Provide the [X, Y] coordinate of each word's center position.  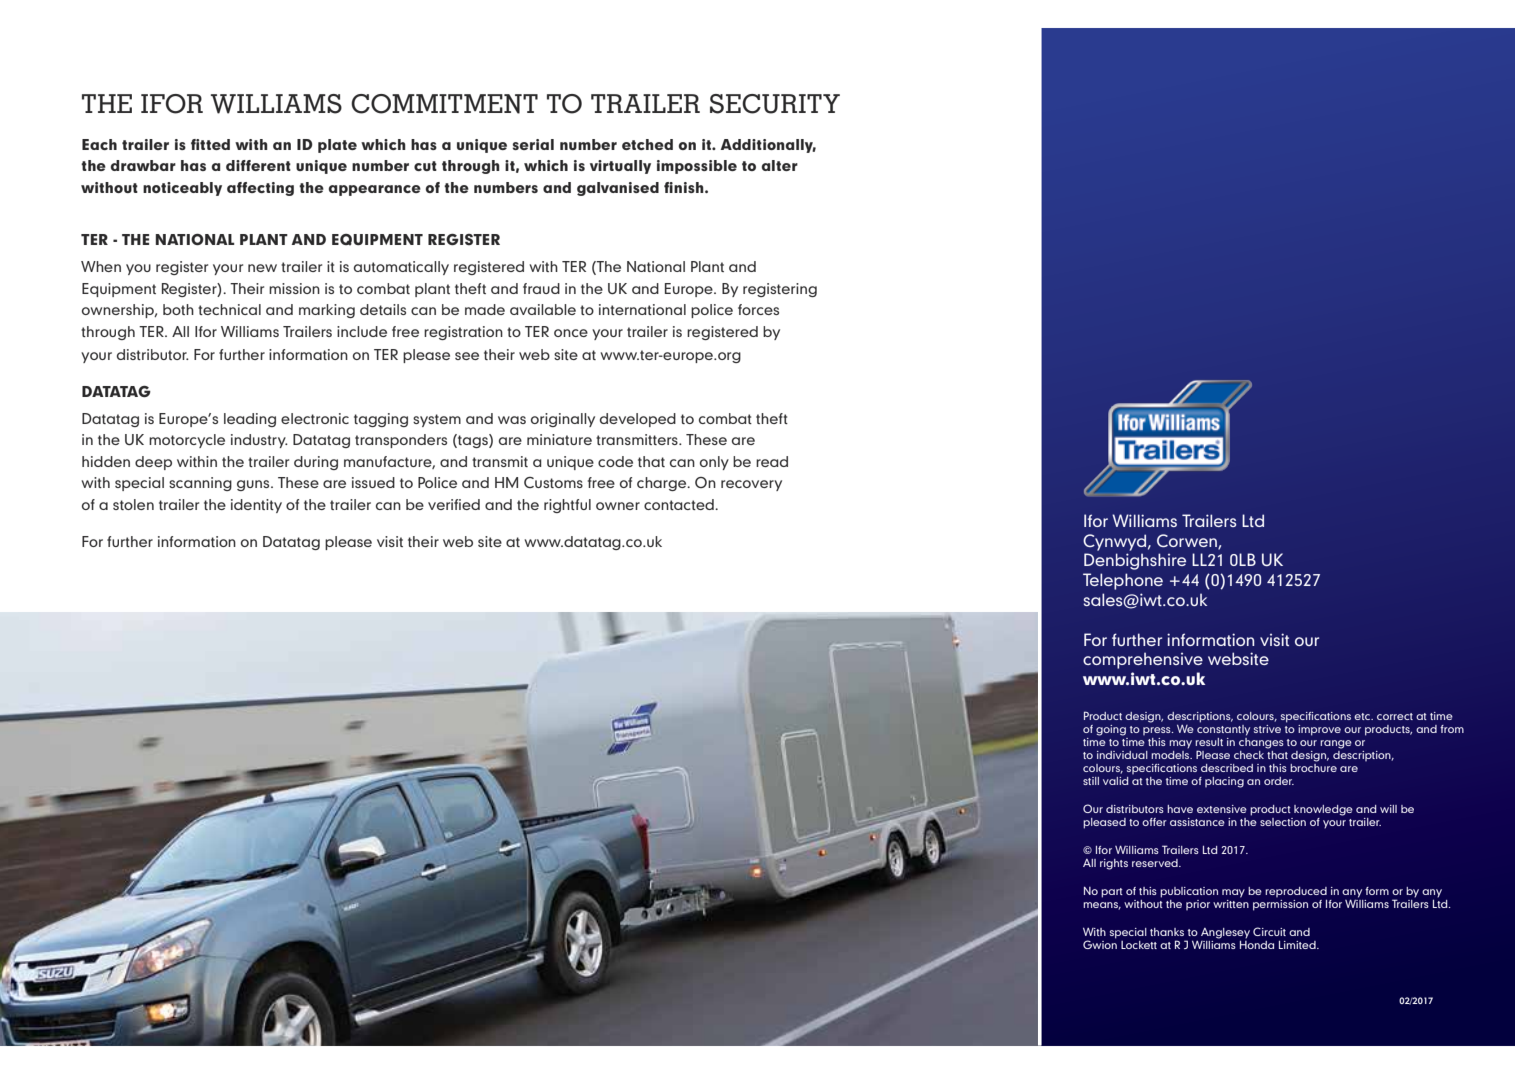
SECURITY [775, 104]
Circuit [1269, 931]
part [1112, 893]
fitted [210, 144]
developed [638, 420]
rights [1114, 864]
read [772, 461]
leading [250, 420]
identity [256, 506]
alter [780, 165]
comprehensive [1143, 660]
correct [1395, 716]
